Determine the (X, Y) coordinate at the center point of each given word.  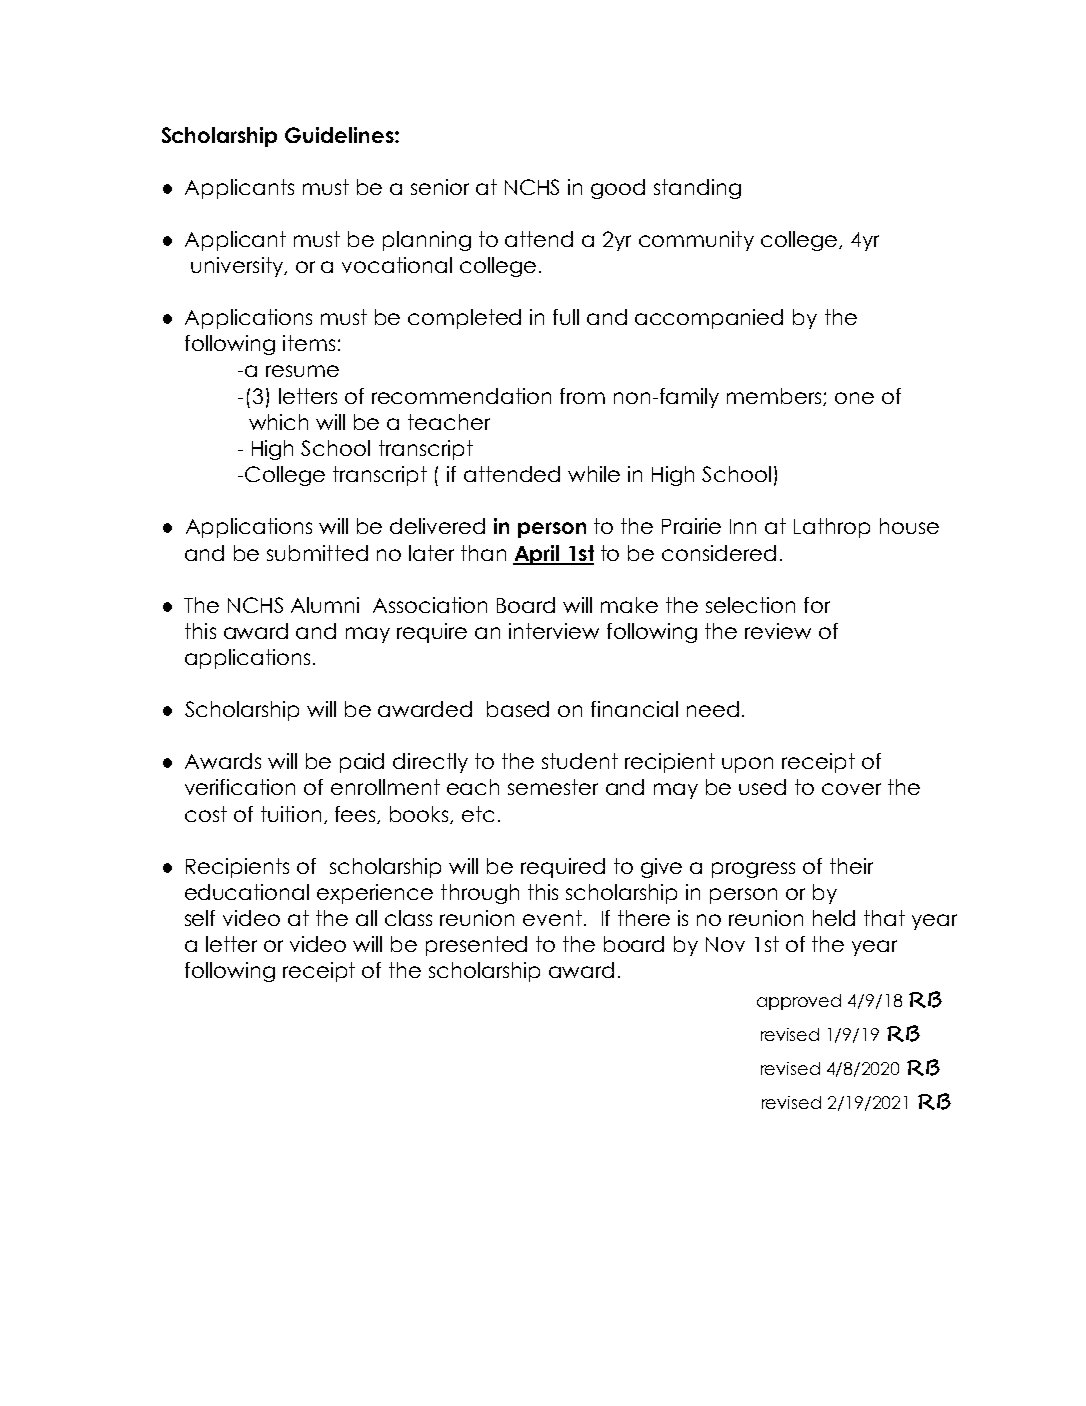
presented (476, 946)
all (366, 918)
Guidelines (340, 135)
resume (302, 371)
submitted (317, 553)
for (817, 605)
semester (553, 787)
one (854, 398)
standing (697, 189)
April (537, 555)
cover (851, 789)
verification (240, 787)
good (618, 189)
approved (799, 1002)
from (582, 396)
